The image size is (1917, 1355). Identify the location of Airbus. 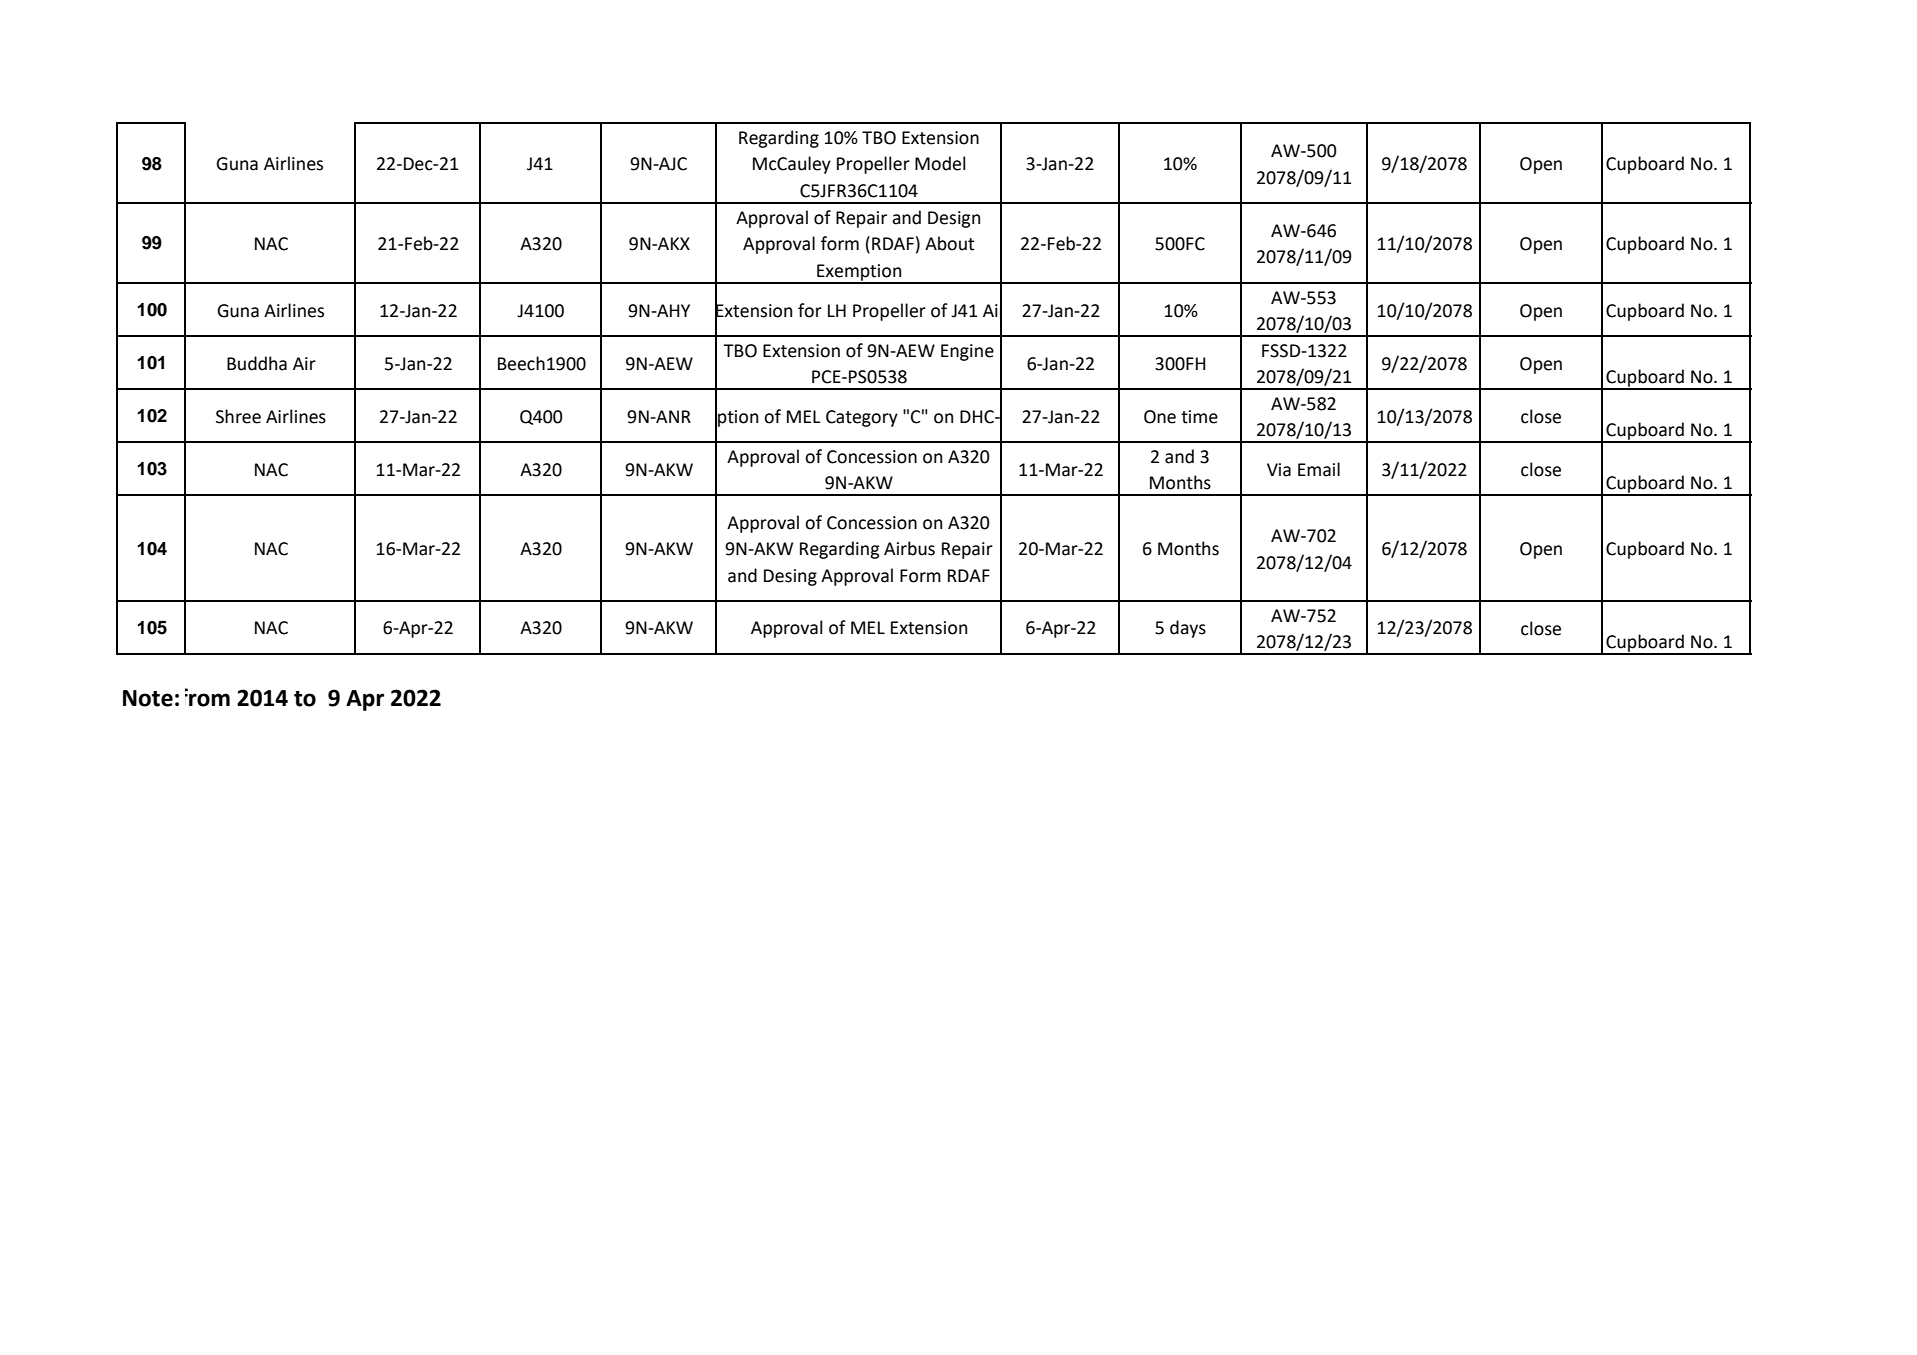
(909, 548).
